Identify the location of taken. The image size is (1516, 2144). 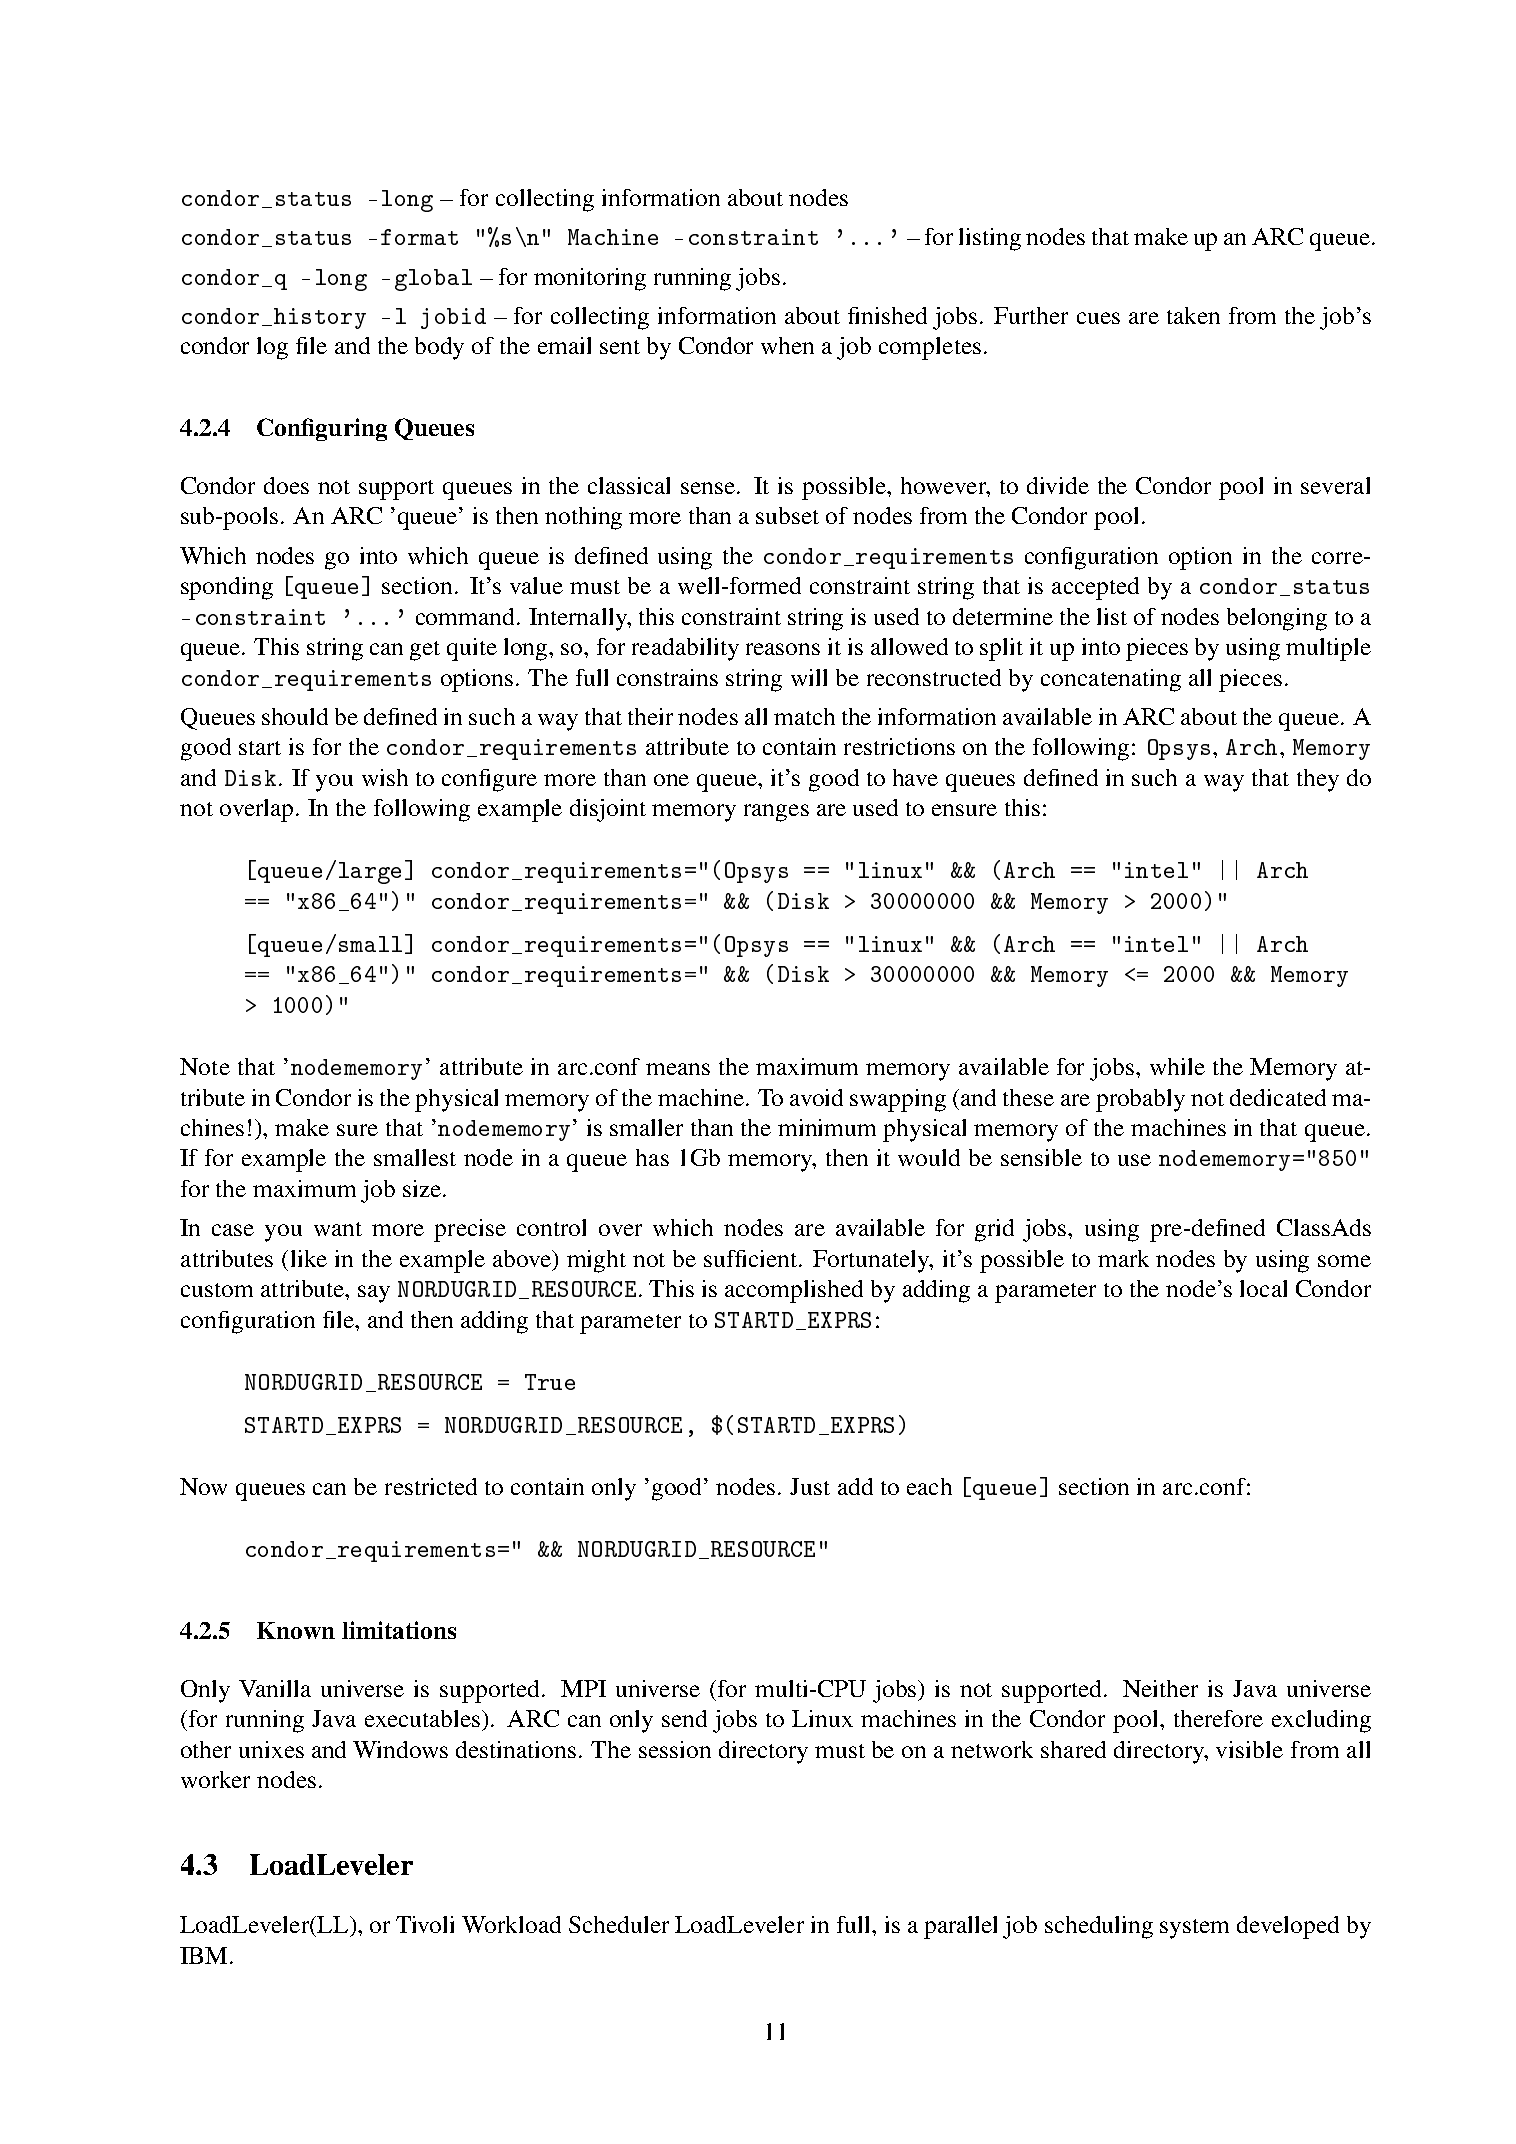
(1193, 315).
